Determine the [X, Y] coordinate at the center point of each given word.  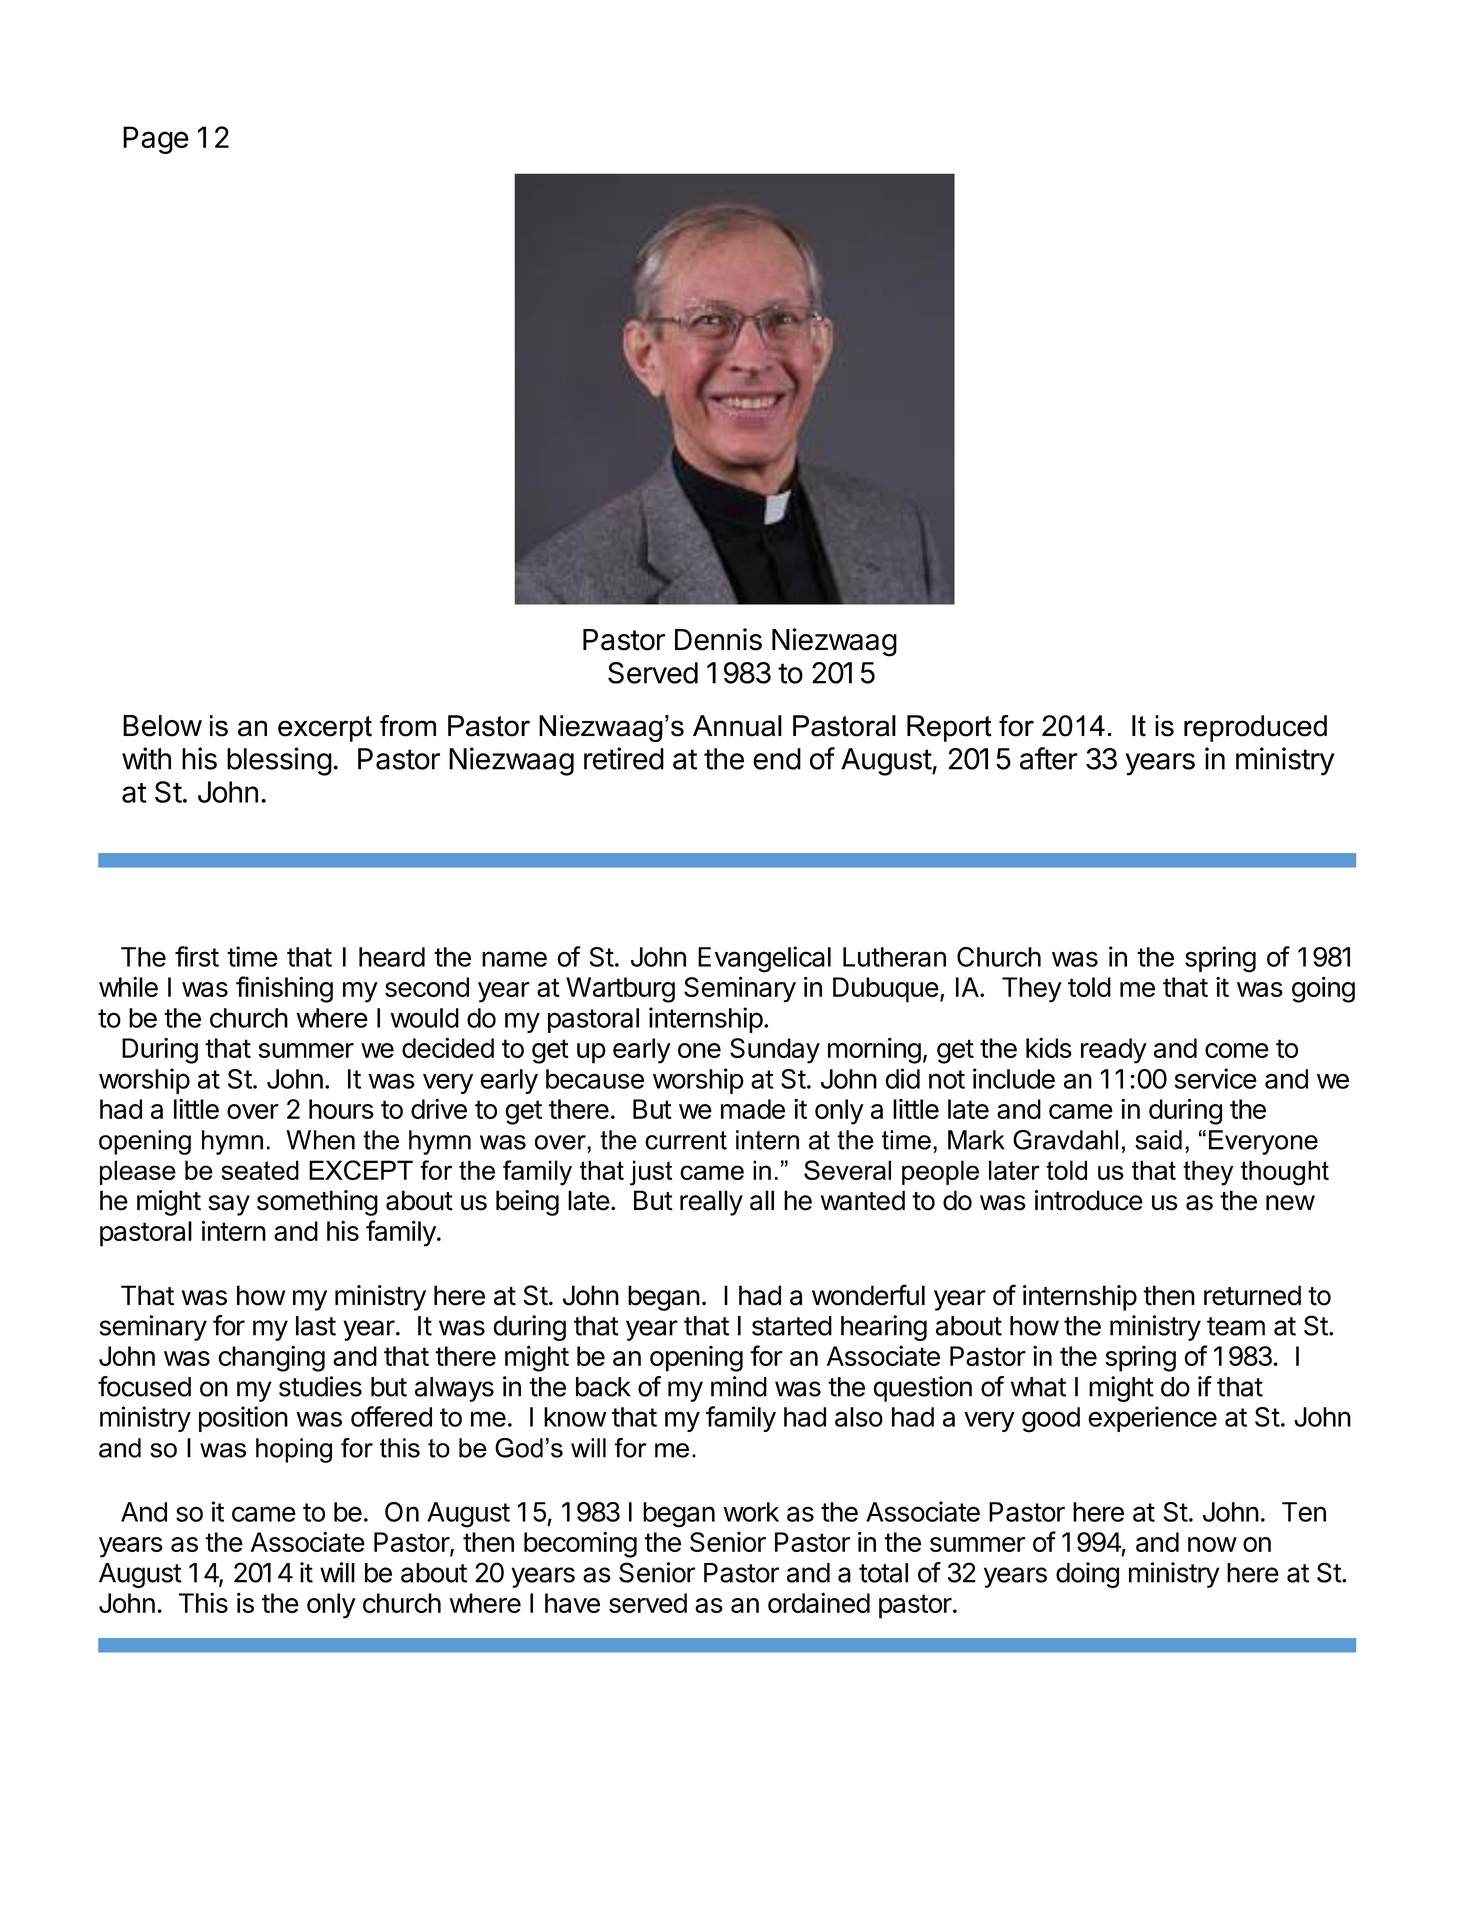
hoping [294, 1450]
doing [1087, 1575]
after [1049, 758]
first [197, 956]
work [751, 1512]
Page [156, 140]
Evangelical [764, 959]
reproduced [1255, 728]
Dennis [718, 639]
